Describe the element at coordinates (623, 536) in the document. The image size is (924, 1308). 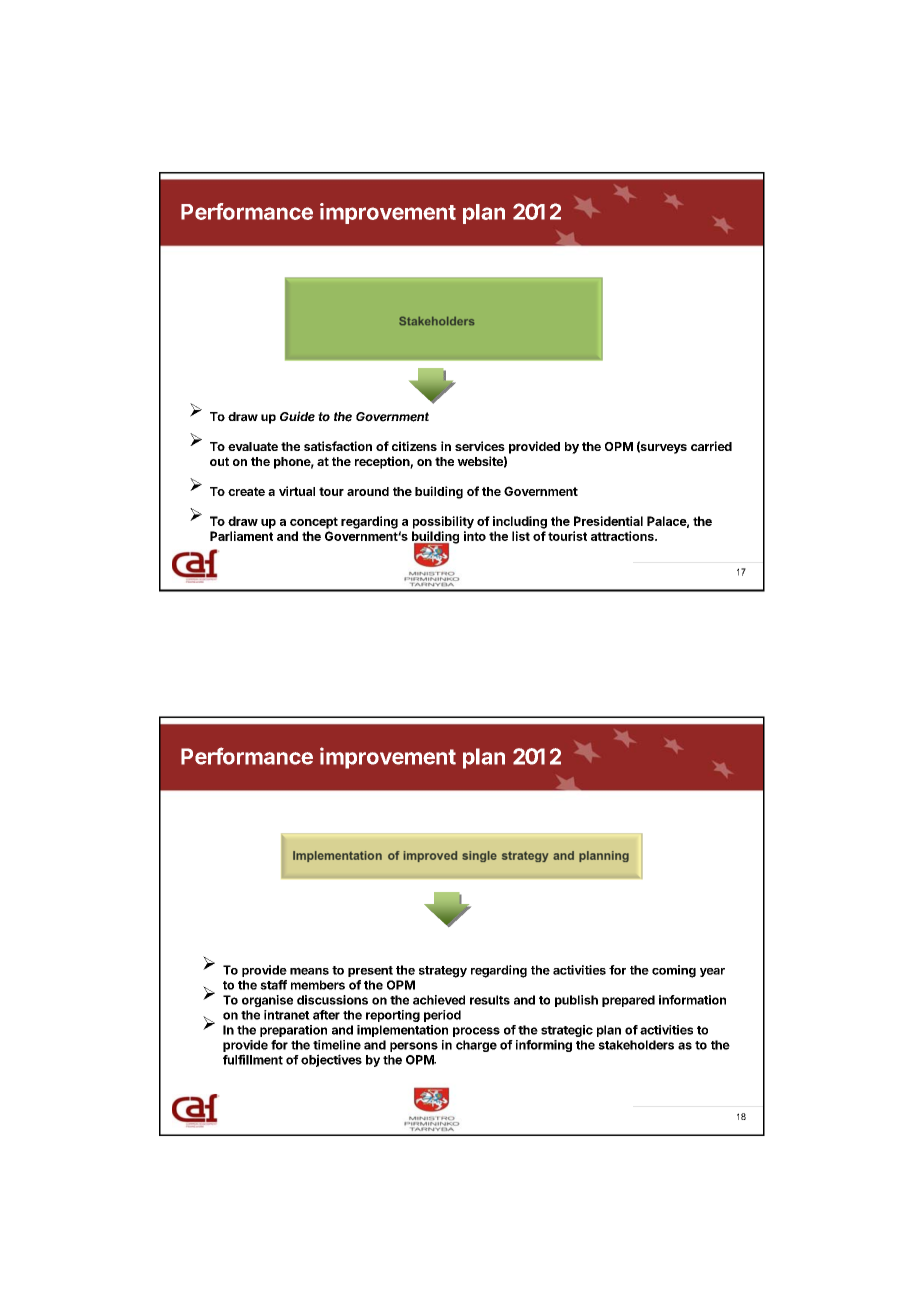
I see `attractions` at that location.
